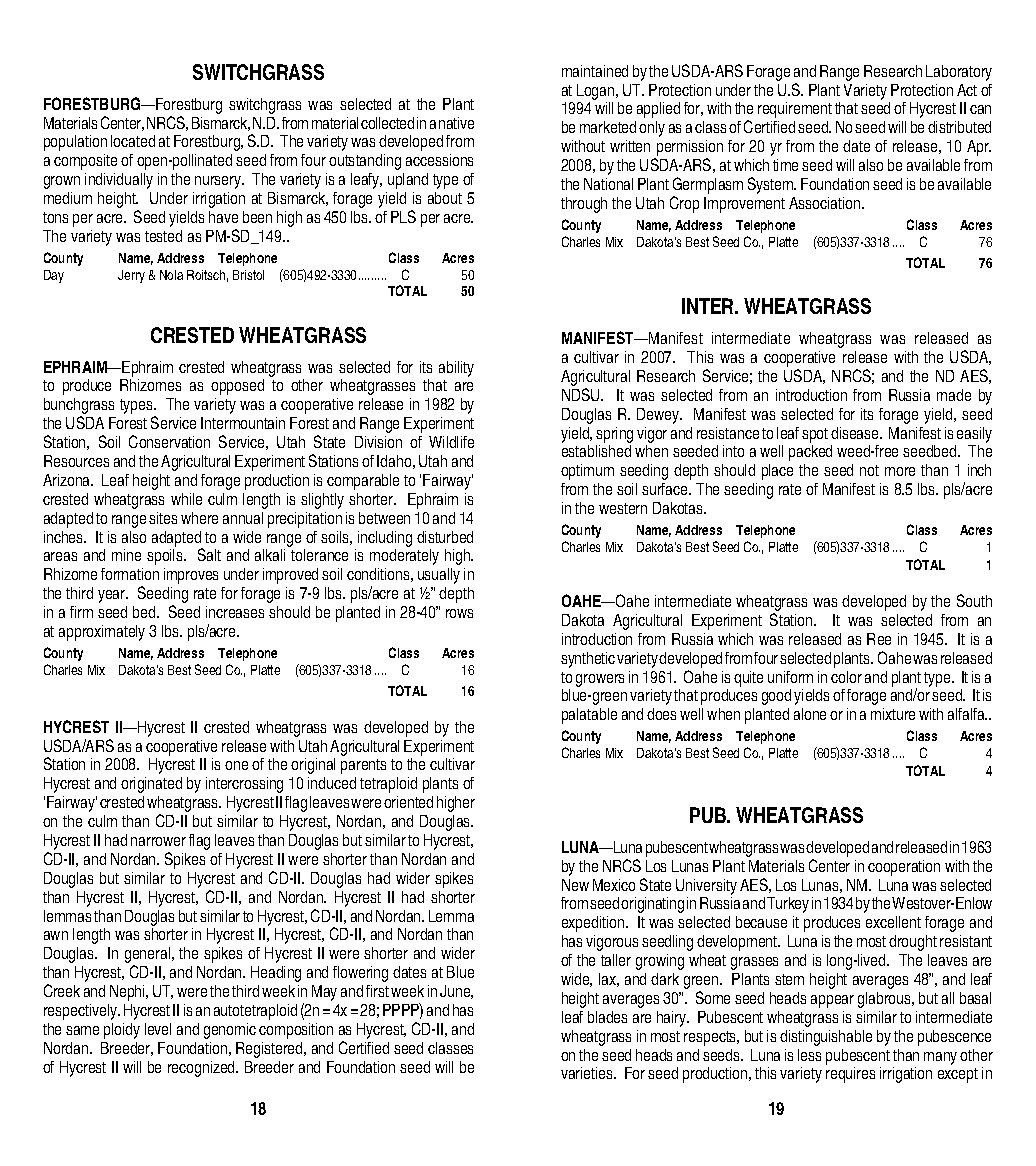  Describe the element at coordinates (456, 369) in the document. I see `ability` at that location.
